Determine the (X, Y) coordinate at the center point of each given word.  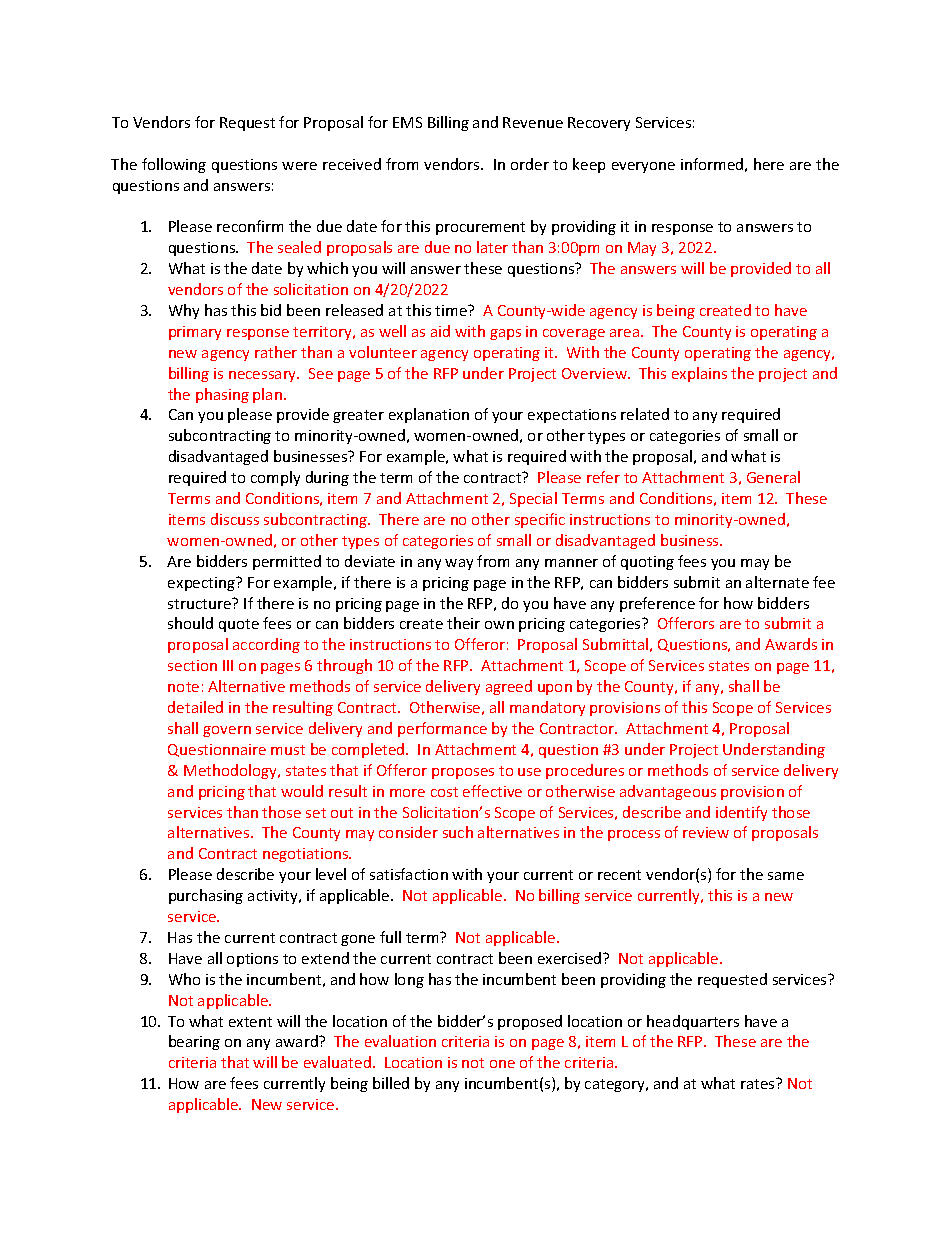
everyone (643, 167)
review (706, 832)
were (299, 166)
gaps (505, 334)
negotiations (307, 855)
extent (250, 1022)
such (458, 832)
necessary (264, 376)
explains (699, 374)
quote (239, 625)
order (530, 164)
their (463, 623)
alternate (777, 582)
